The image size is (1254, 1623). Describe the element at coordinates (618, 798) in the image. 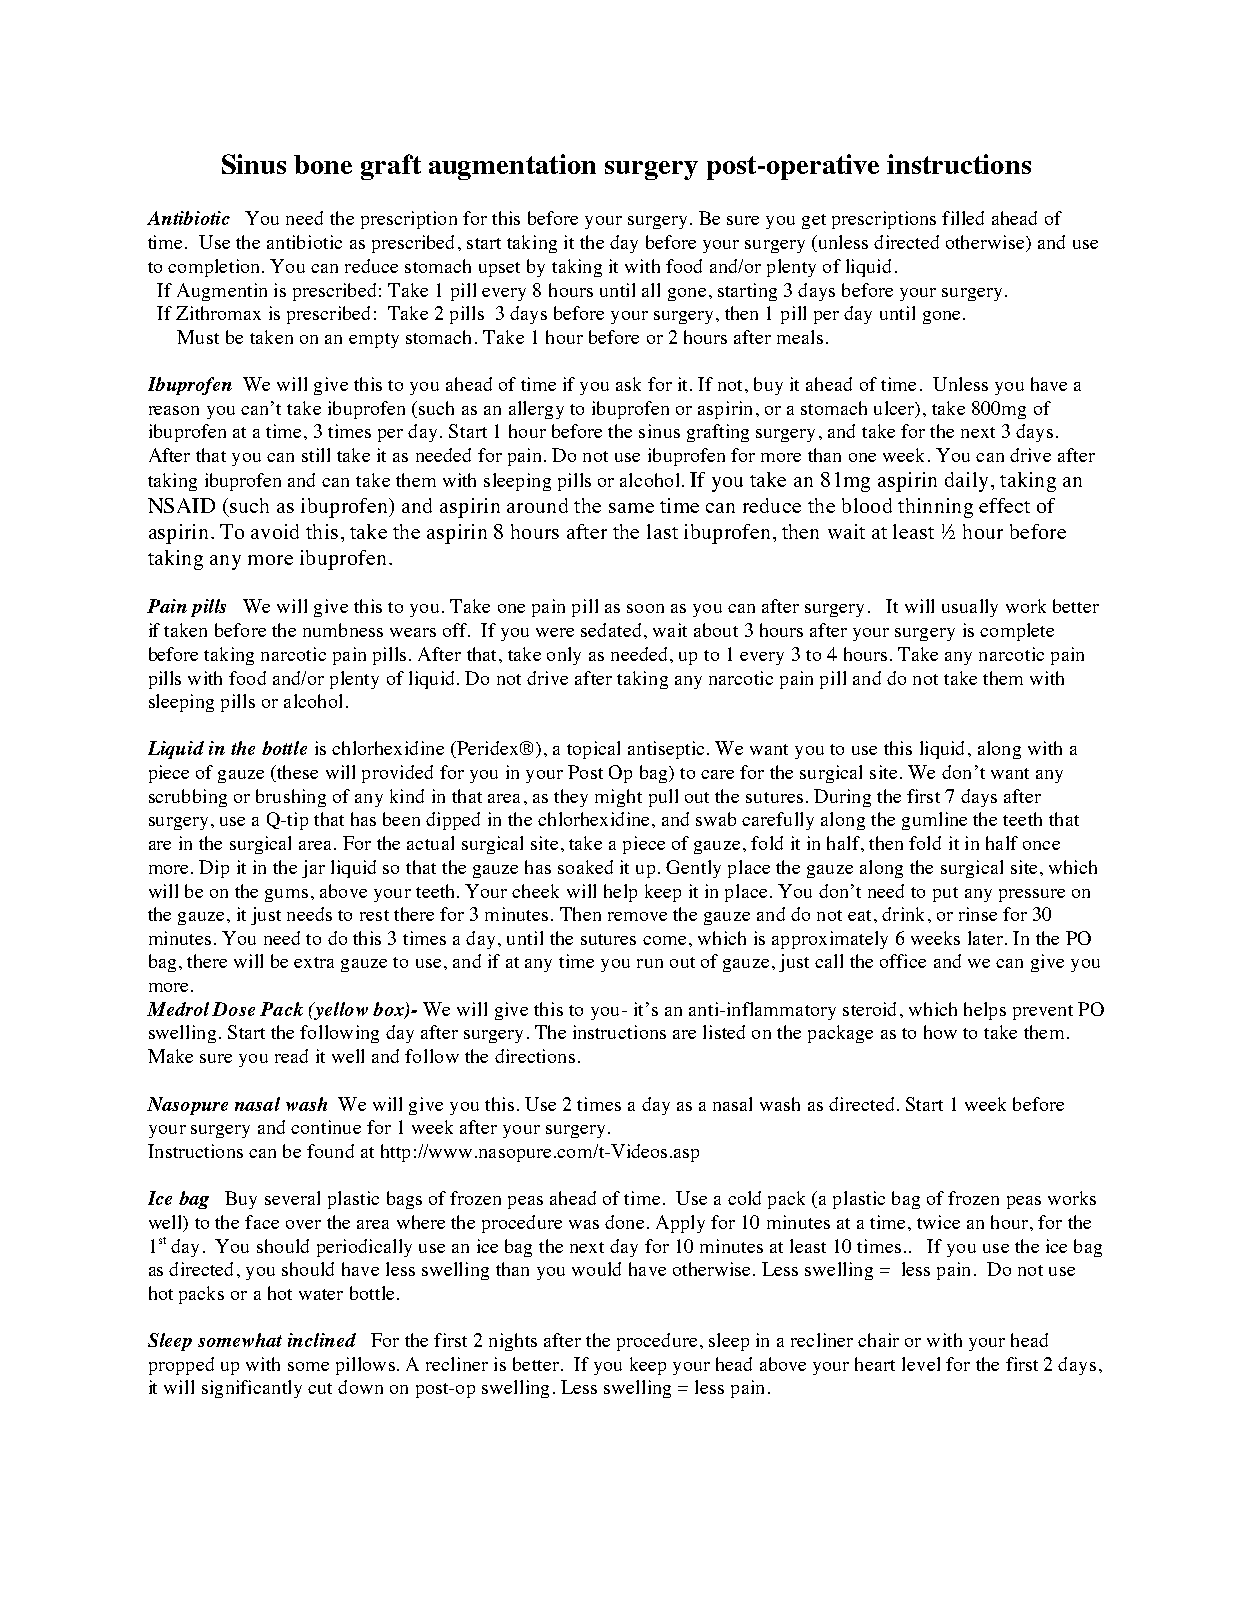

I see `might` at that location.
